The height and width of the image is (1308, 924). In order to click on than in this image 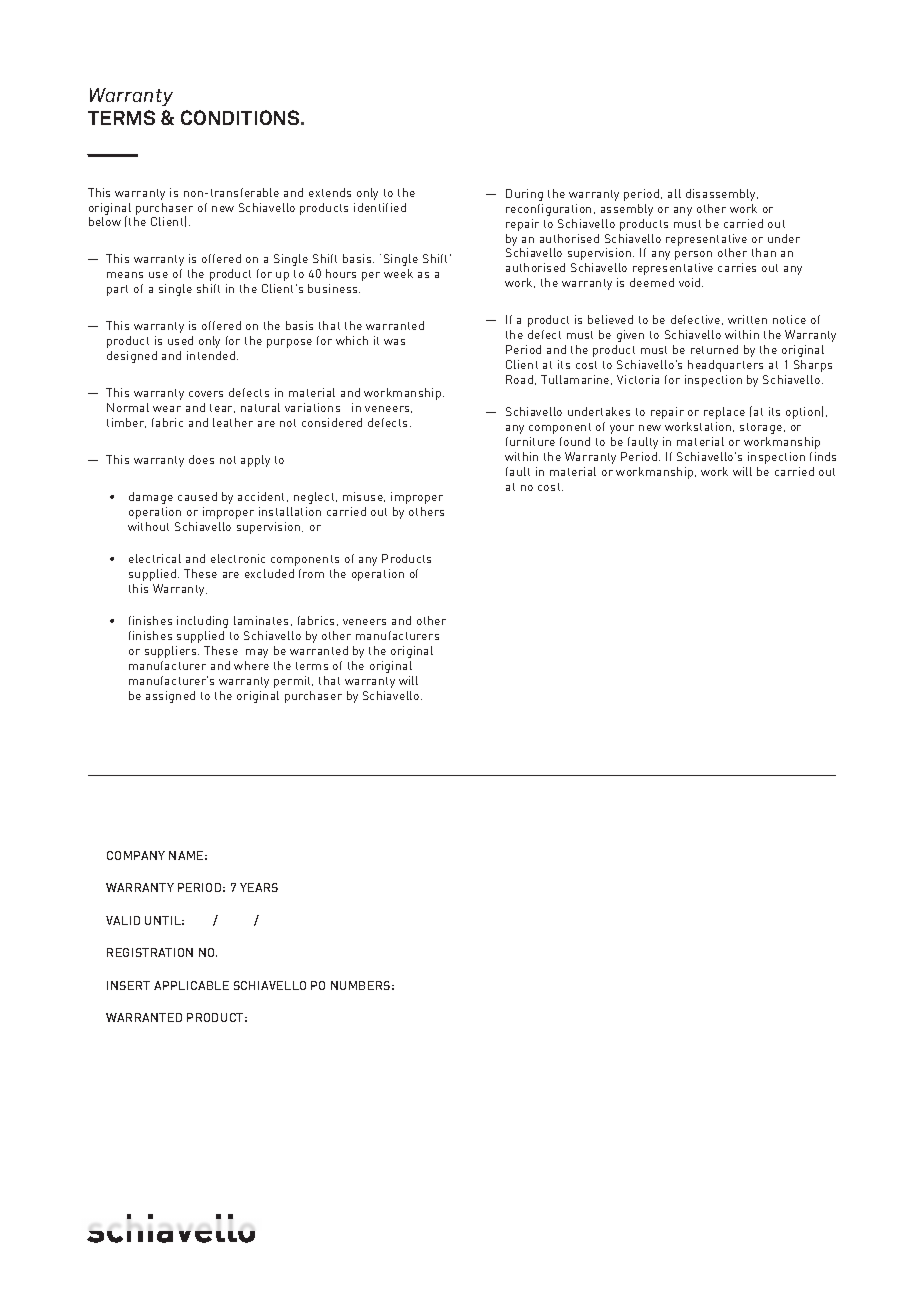, I will do `click(764, 252)`.
